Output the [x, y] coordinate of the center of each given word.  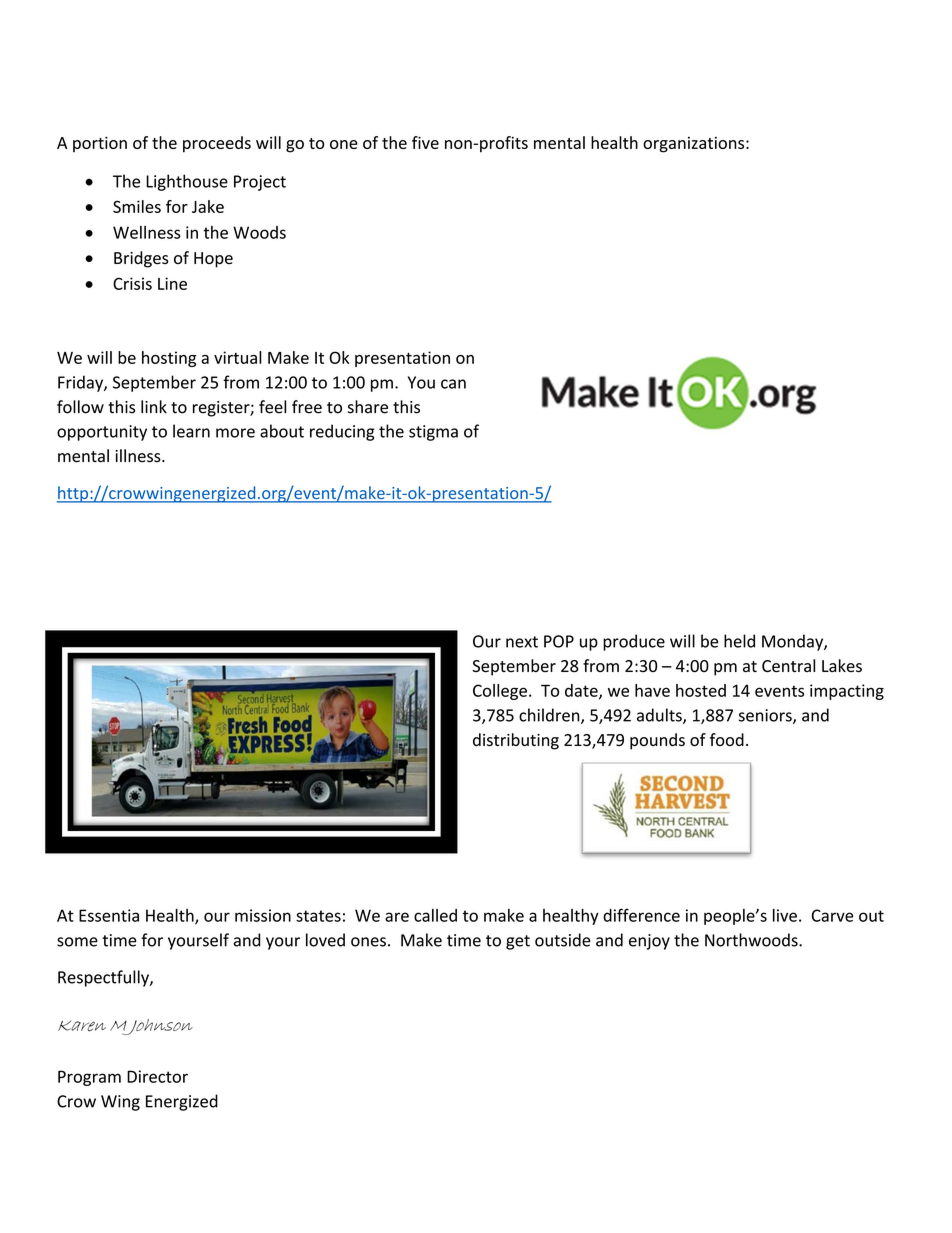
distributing [516, 741]
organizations [695, 145]
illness [139, 456]
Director [157, 1076]
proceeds [217, 144]
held [739, 641]
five [425, 142]
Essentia [109, 915]
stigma [433, 433]
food [727, 739]
